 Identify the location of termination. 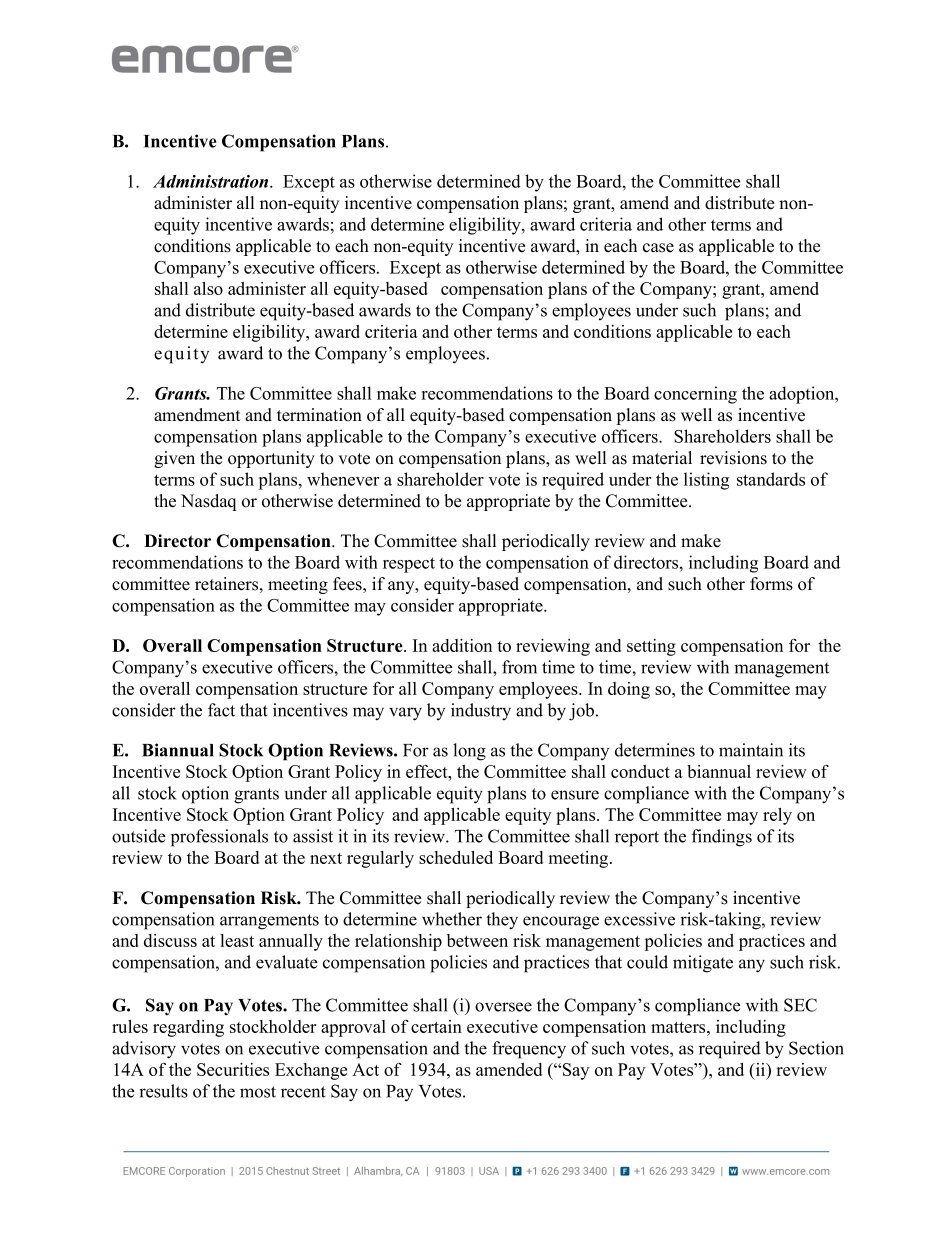
(319, 415).
